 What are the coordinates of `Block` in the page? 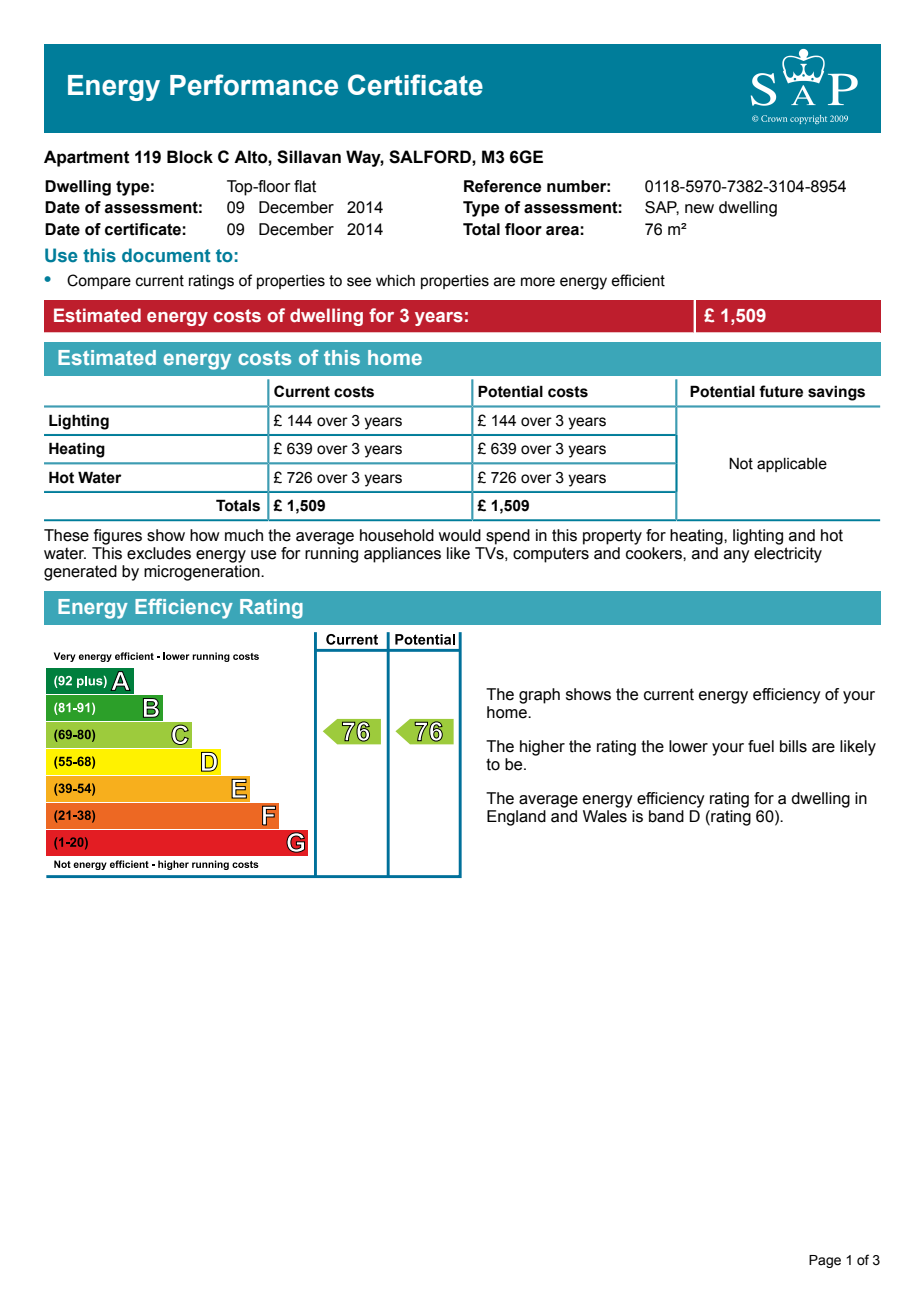 It's located at (190, 157).
